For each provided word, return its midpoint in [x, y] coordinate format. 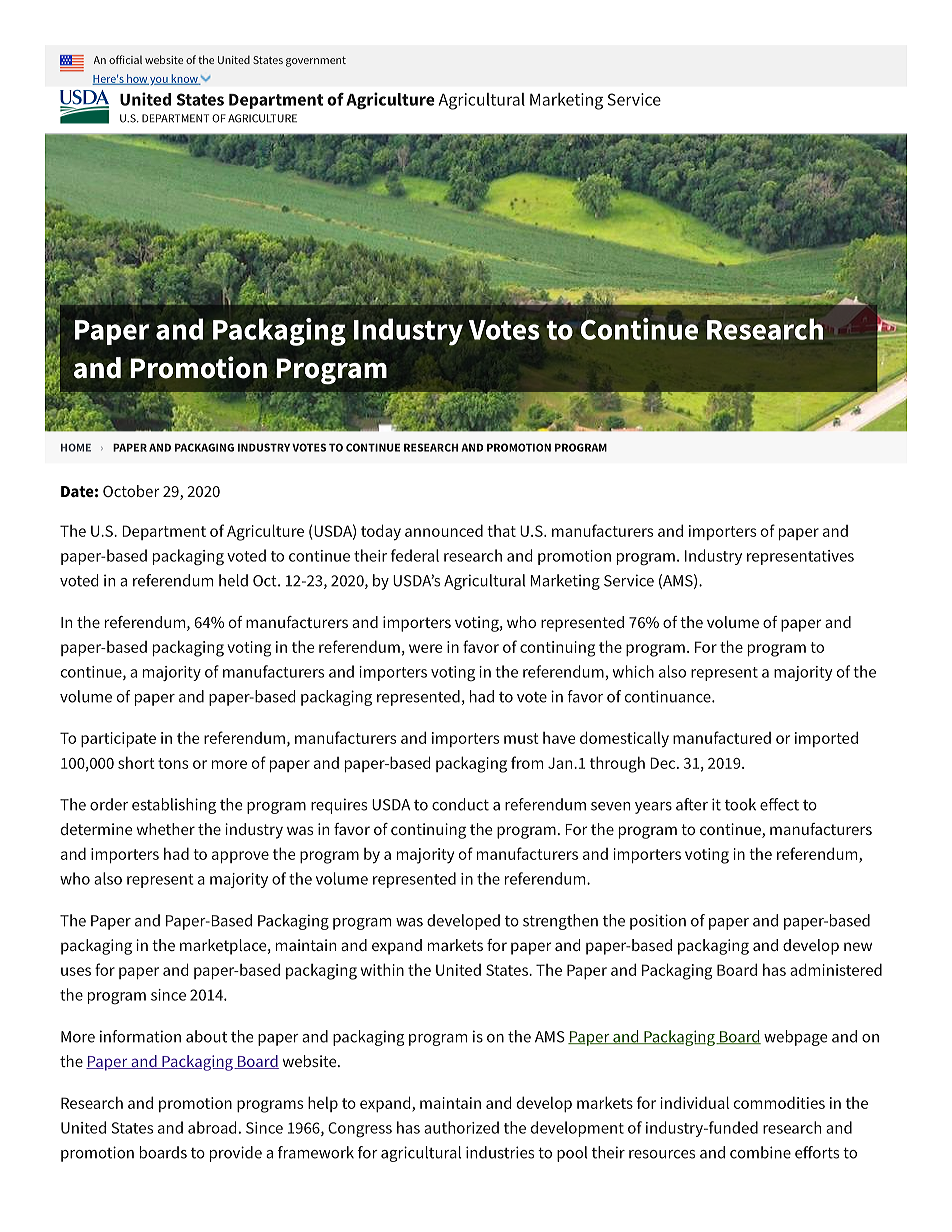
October [131, 491]
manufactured [722, 737]
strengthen [560, 922]
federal [415, 555]
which [633, 671]
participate [118, 739]
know [184, 79]
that [501, 531]
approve [240, 857]
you [159, 81]
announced [444, 530]
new [858, 946]
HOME [76, 447]
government [316, 61]
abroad [212, 1127]
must [521, 738]
